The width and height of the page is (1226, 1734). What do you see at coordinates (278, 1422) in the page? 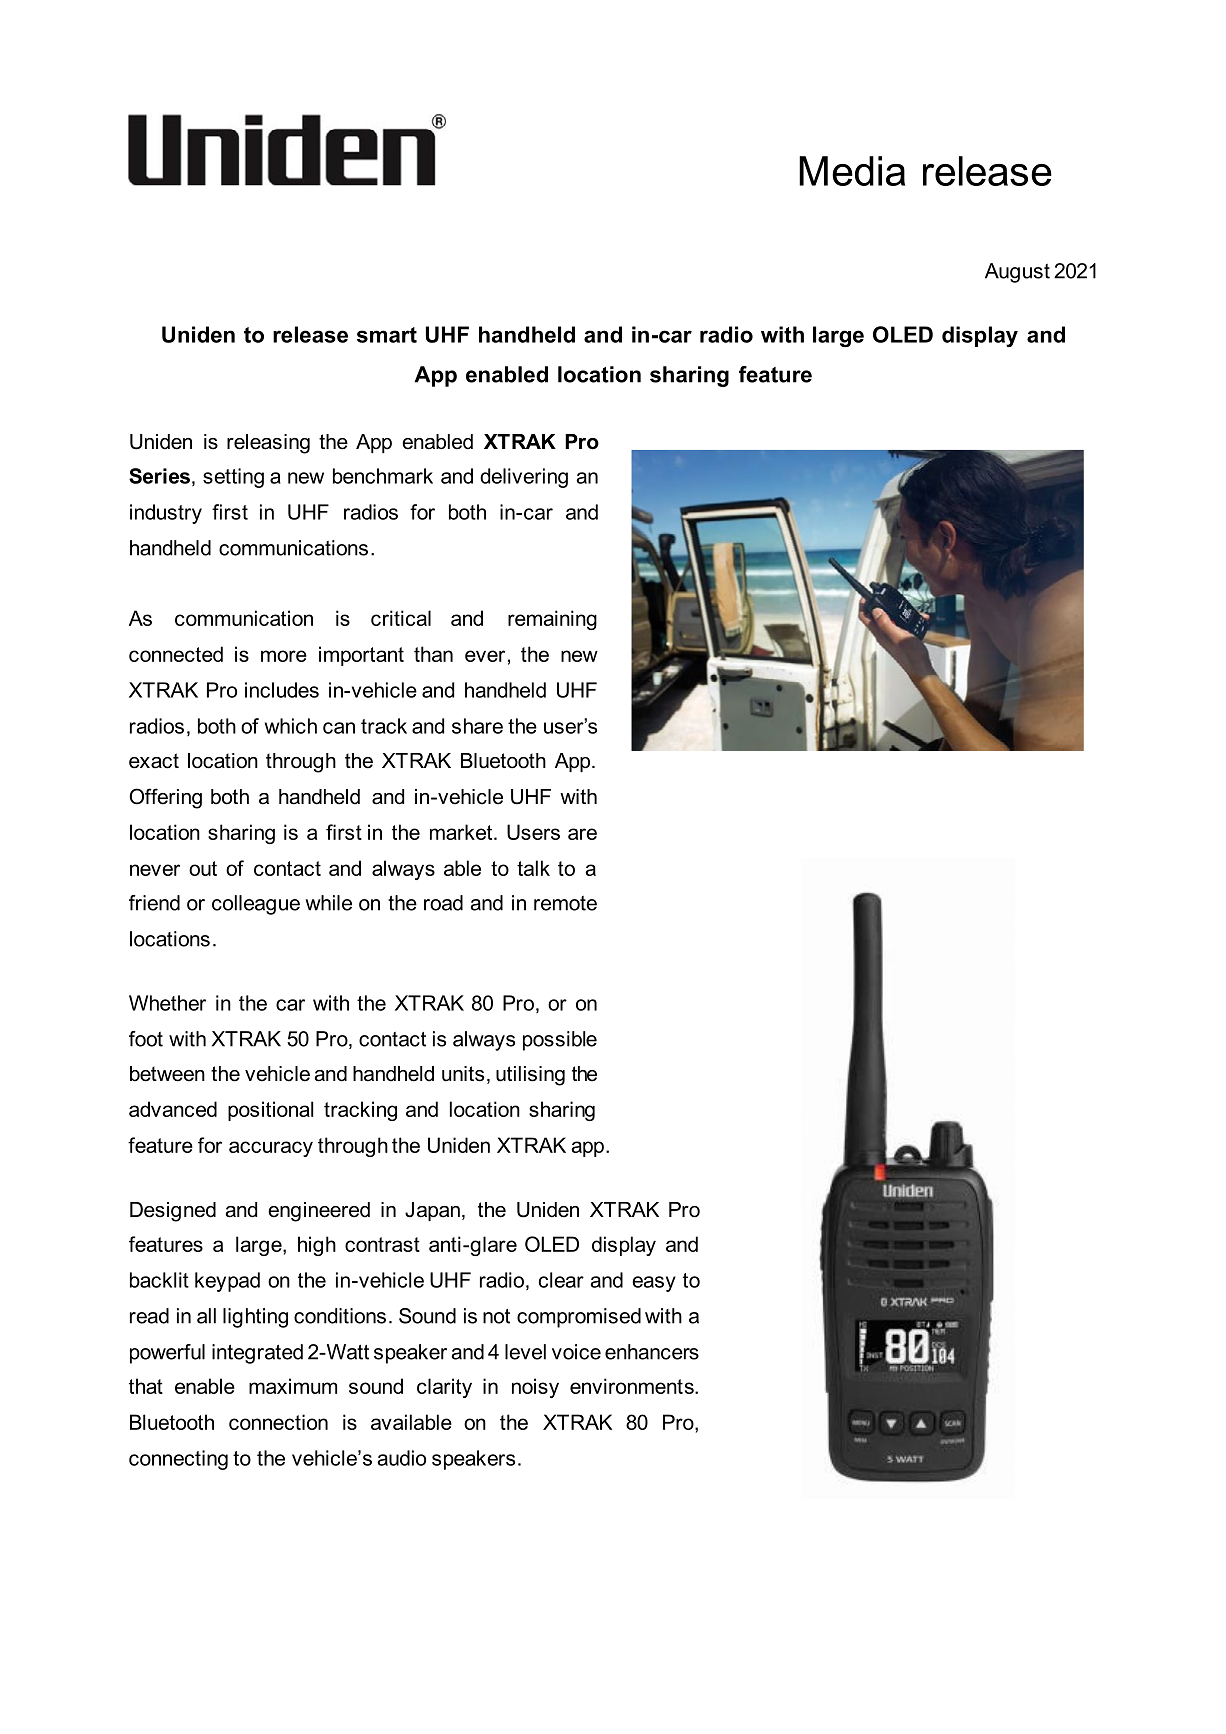
I see `connection` at bounding box center [278, 1422].
